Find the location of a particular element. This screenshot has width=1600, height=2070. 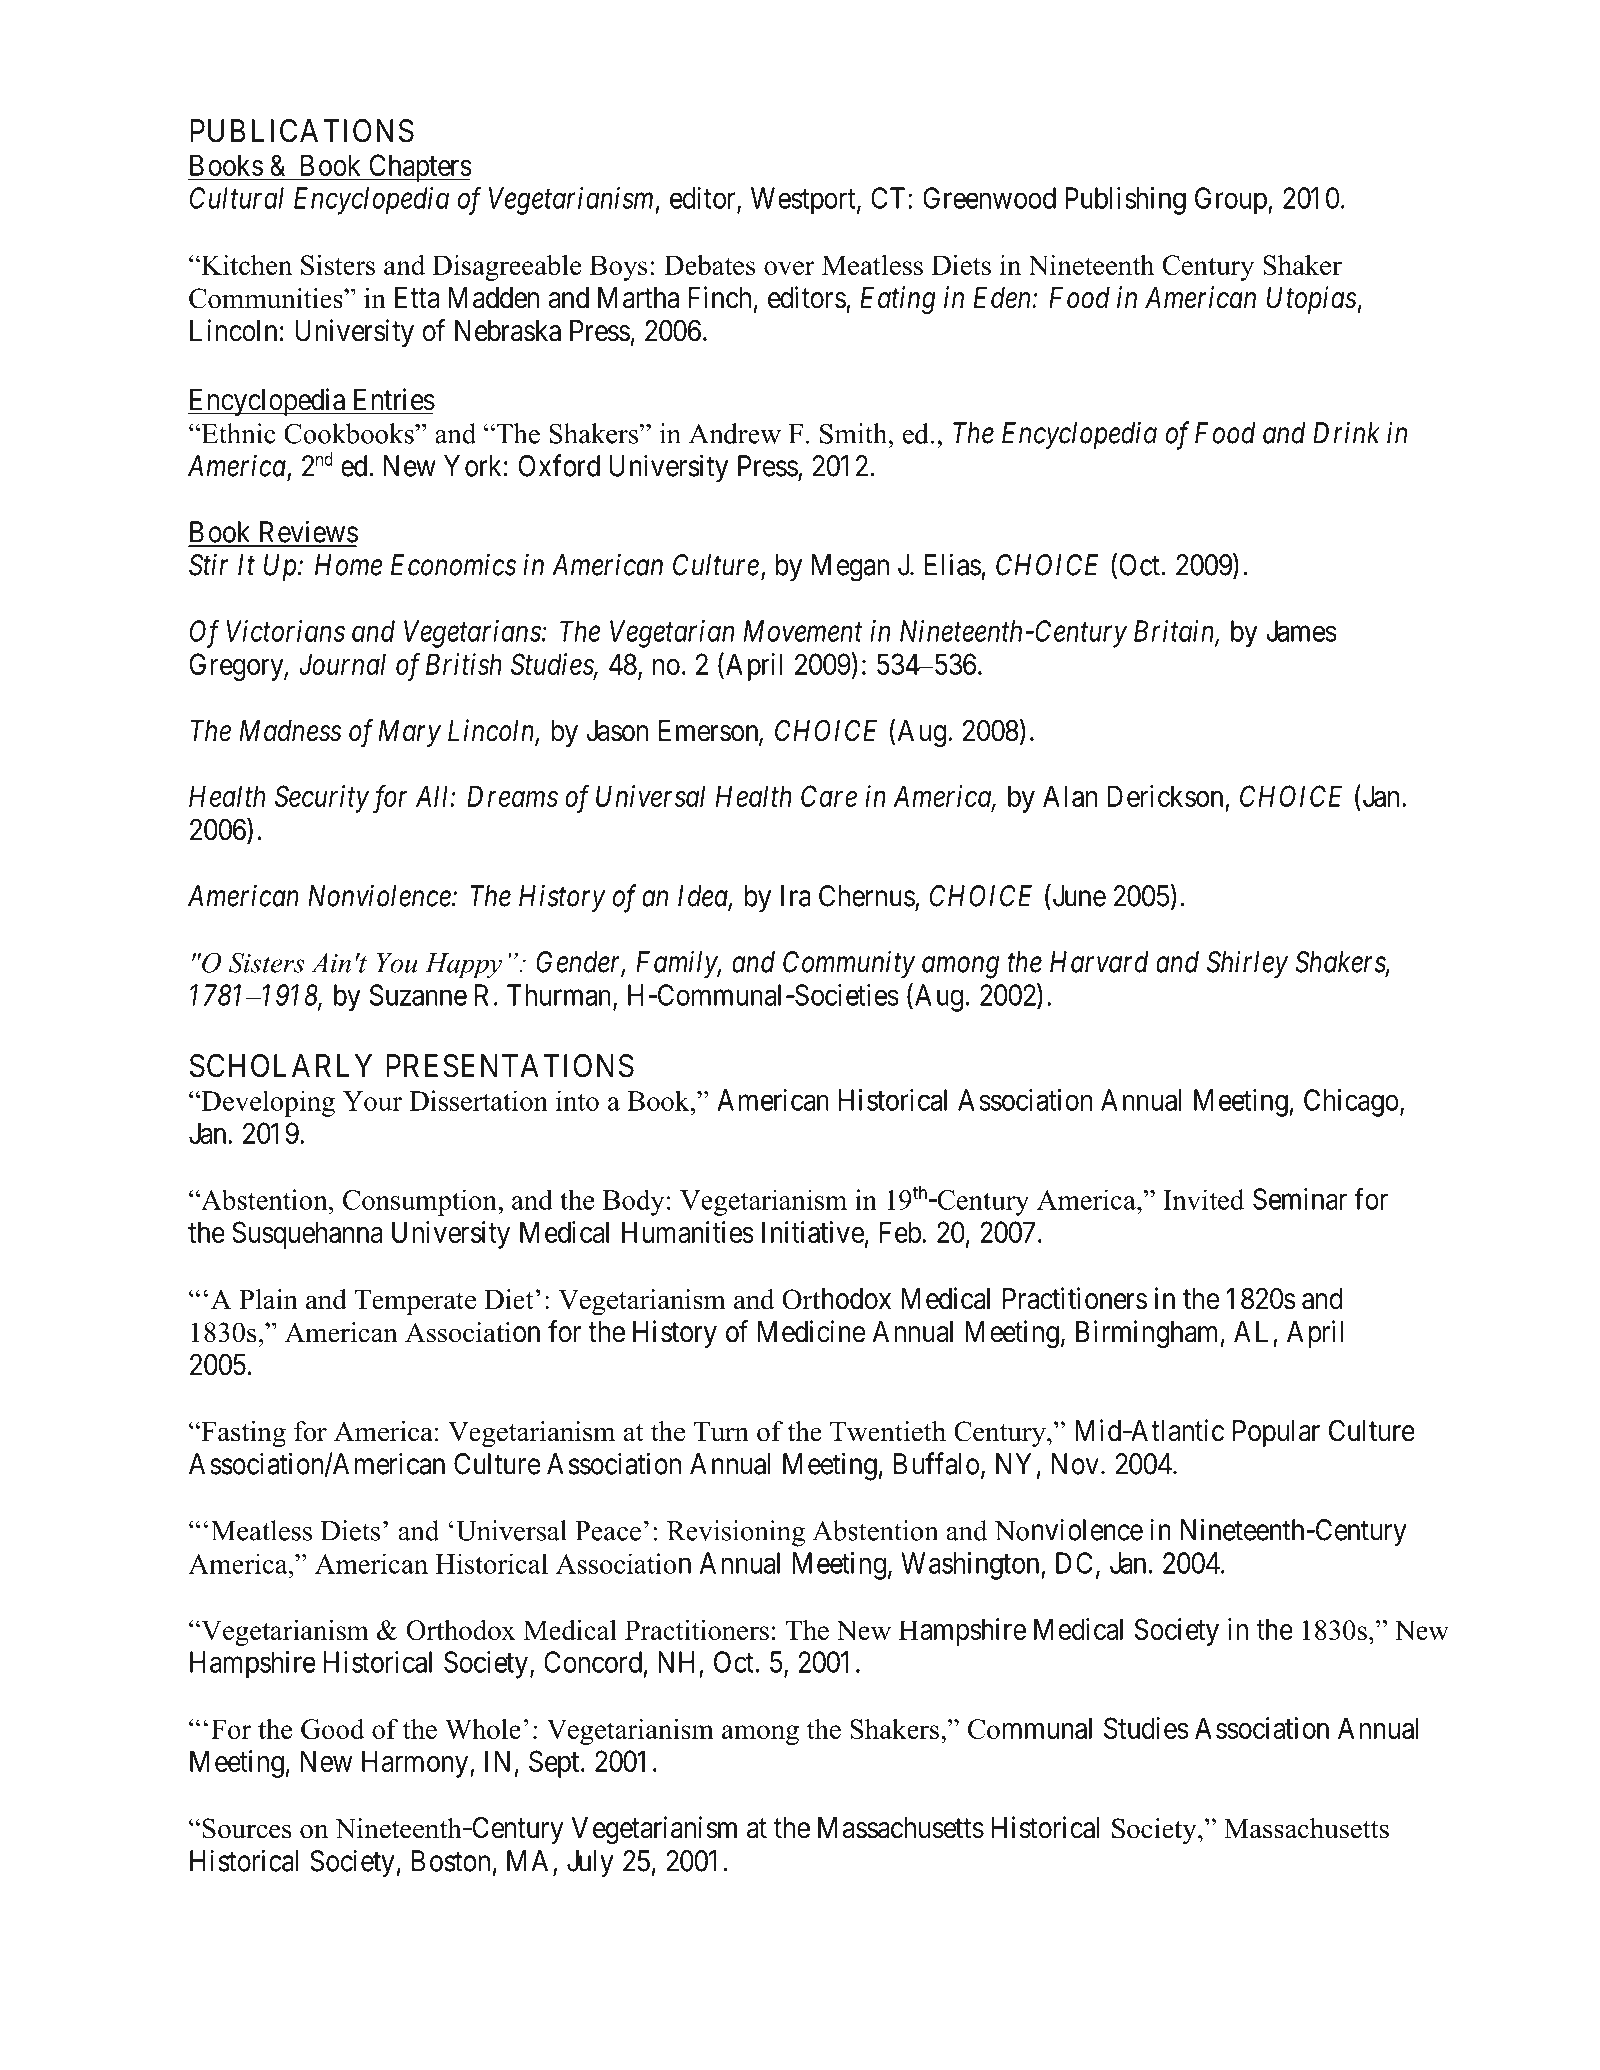

Madness is located at coordinates (291, 731).
